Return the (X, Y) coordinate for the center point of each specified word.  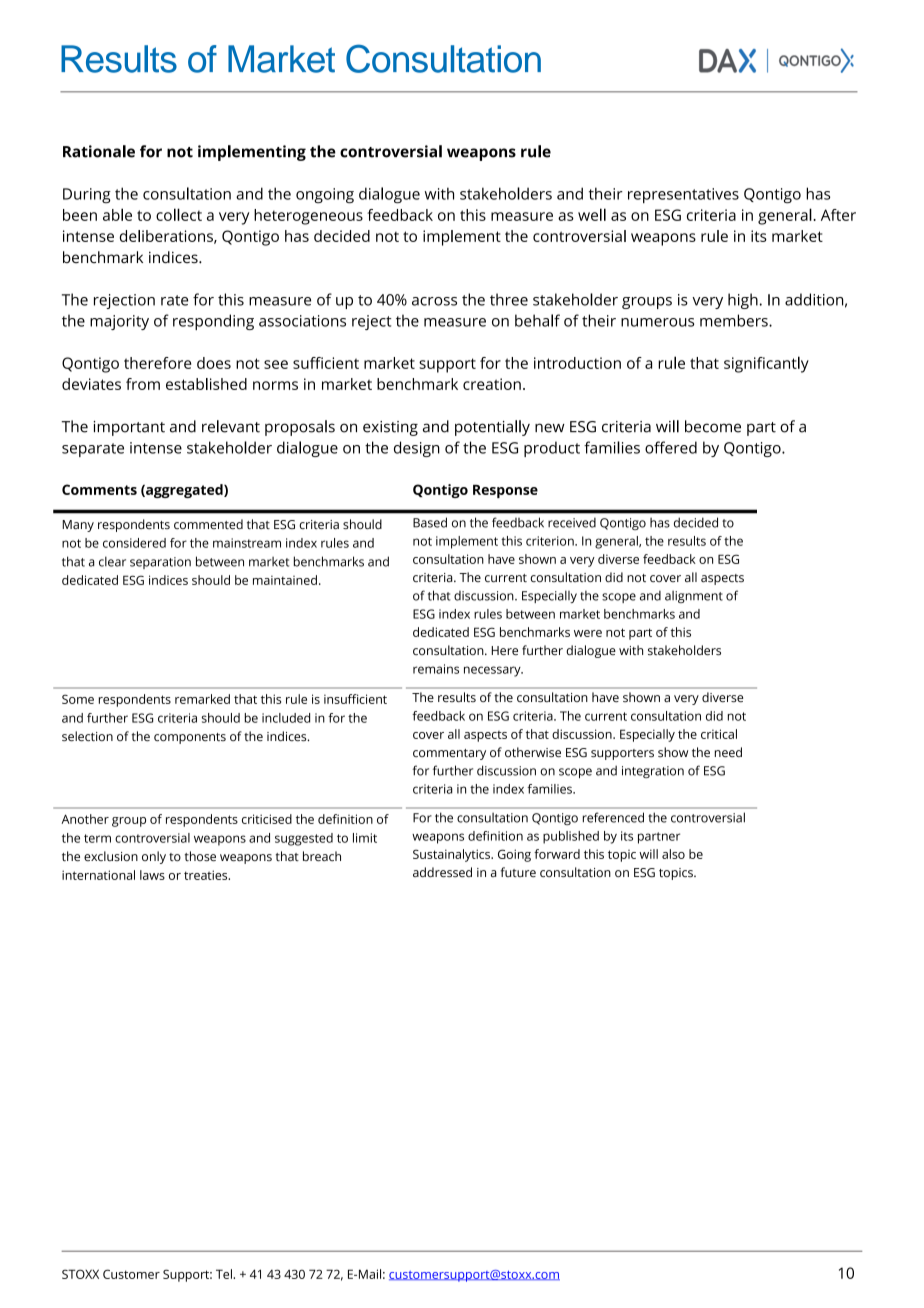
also (673, 854)
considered (134, 543)
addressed (442, 872)
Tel (225, 1274)
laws (152, 875)
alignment (694, 597)
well (592, 214)
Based (430, 522)
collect (179, 214)
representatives (683, 195)
